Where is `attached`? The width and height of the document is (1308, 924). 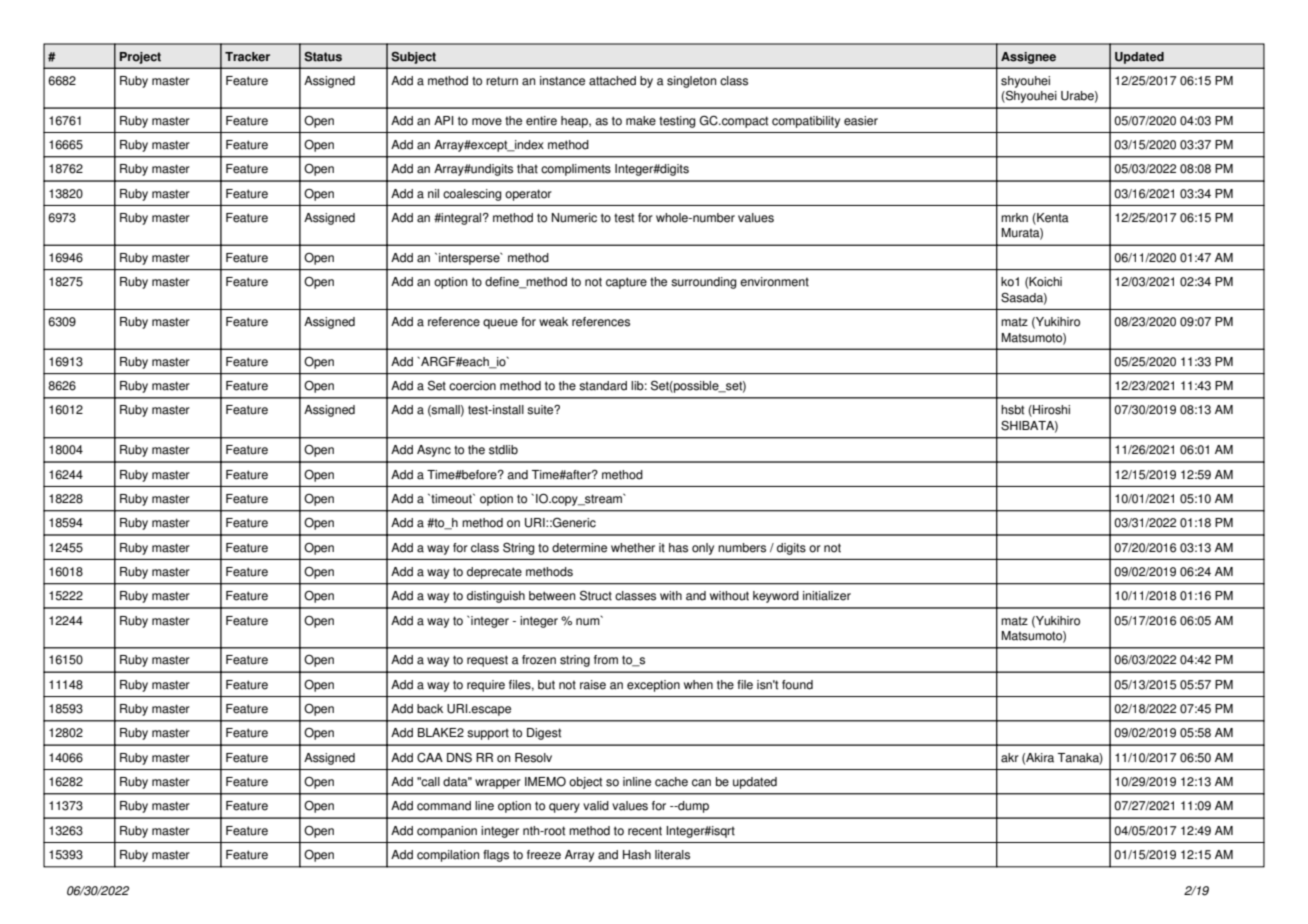 attached is located at coordinates (612, 81).
